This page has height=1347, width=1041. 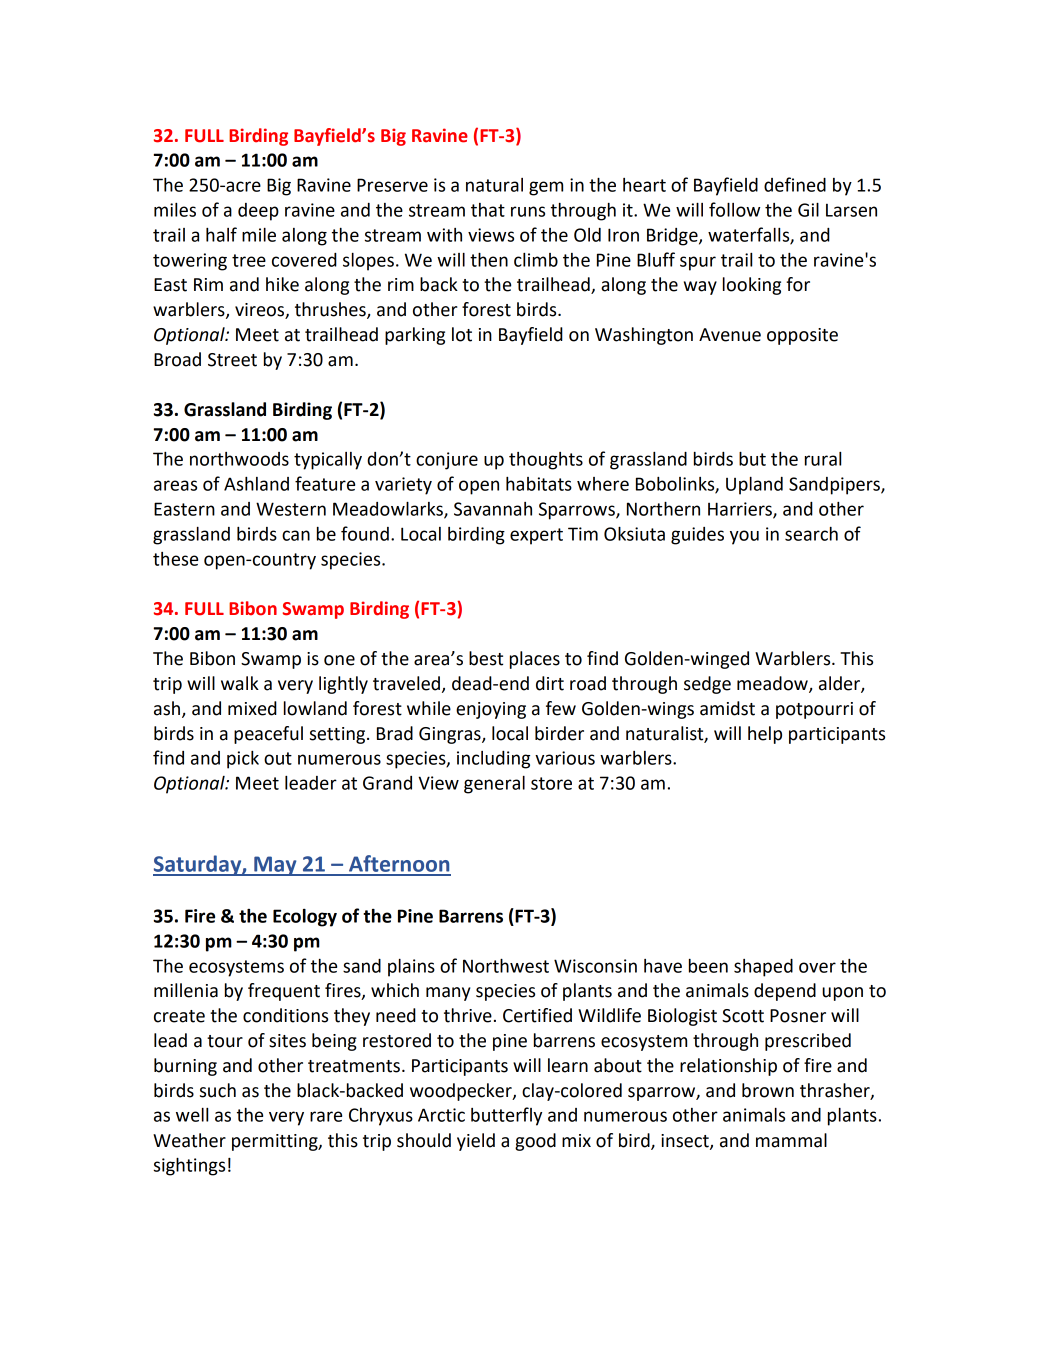 I want to click on good, so click(x=535, y=1142).
